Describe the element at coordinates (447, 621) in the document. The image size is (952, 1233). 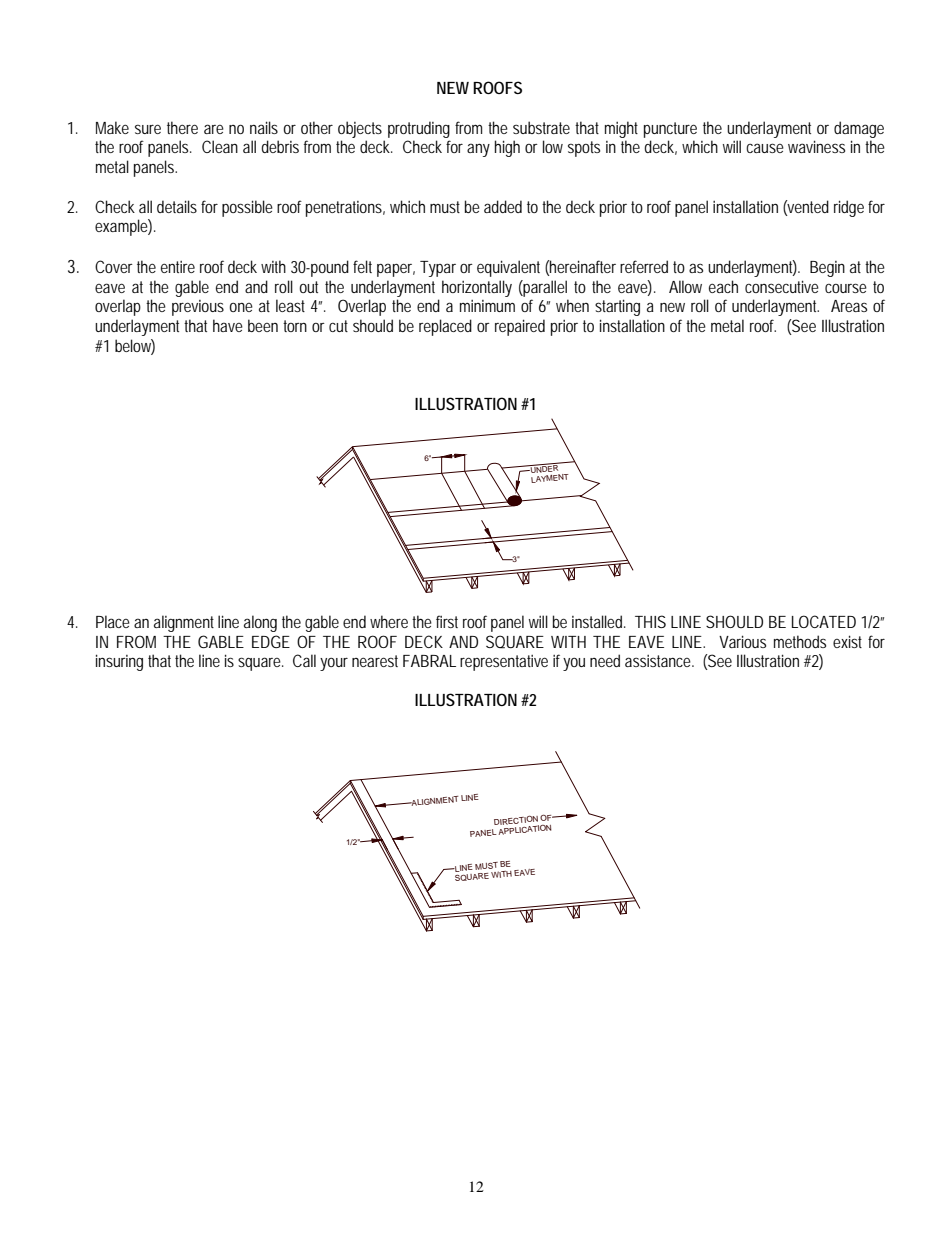
I see `first` at that location.
